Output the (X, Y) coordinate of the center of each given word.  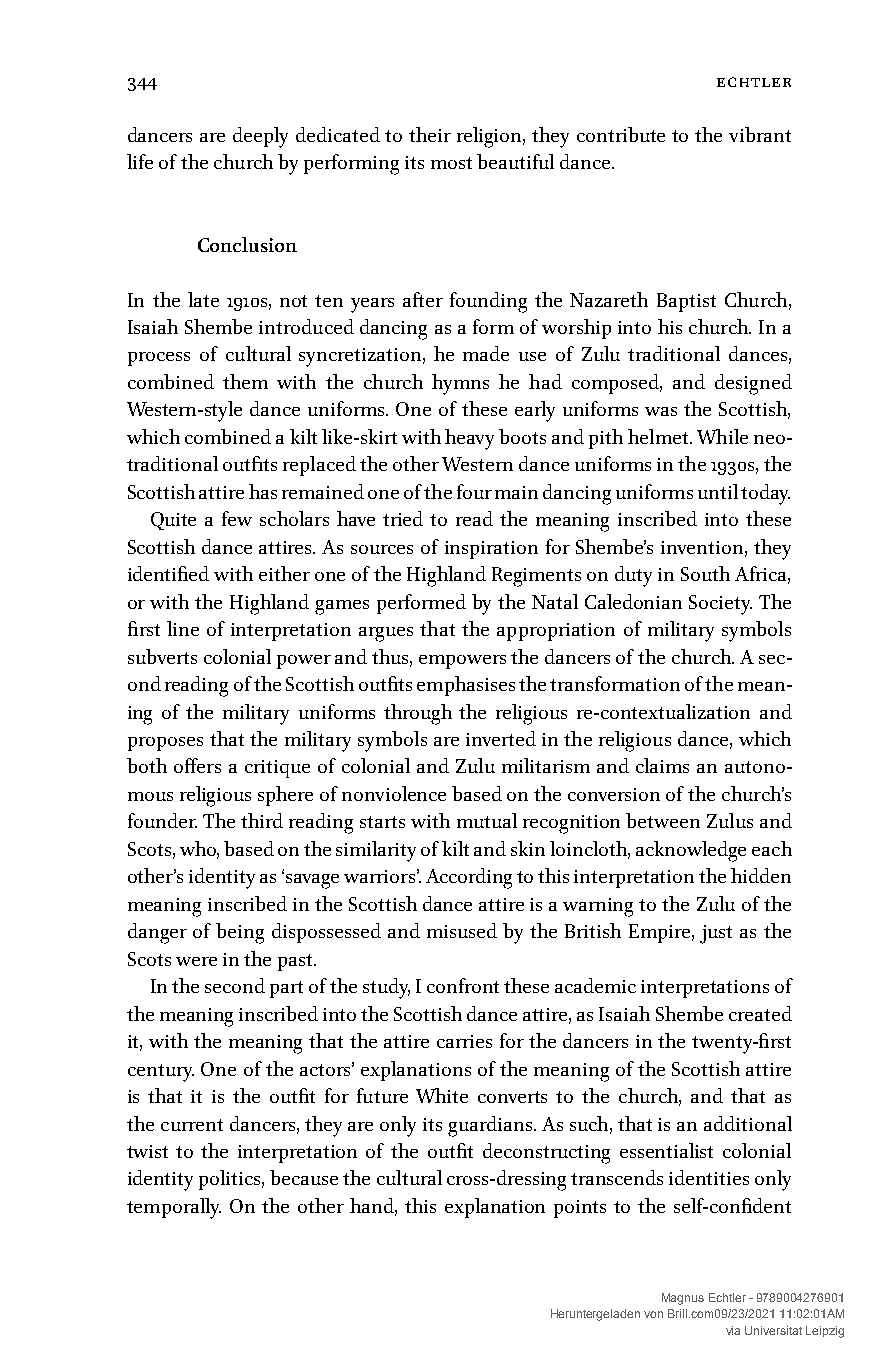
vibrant (760, 134)
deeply (260, 137)
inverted (501, 738)
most (451, 163)
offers (197, 765)
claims (662, 765)
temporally (174, 1208)
